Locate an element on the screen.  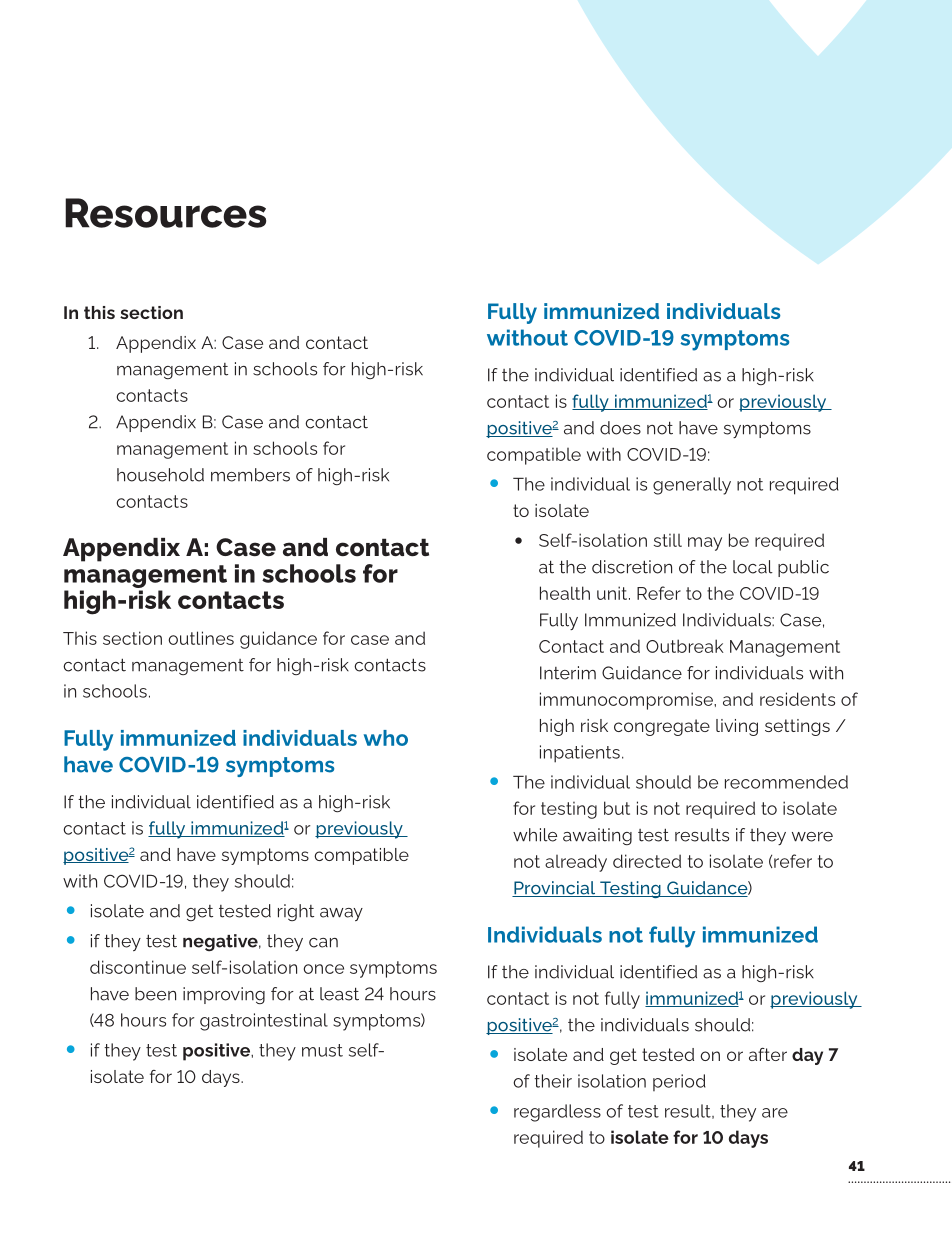
Interim is located at coordinates (568, 673).
